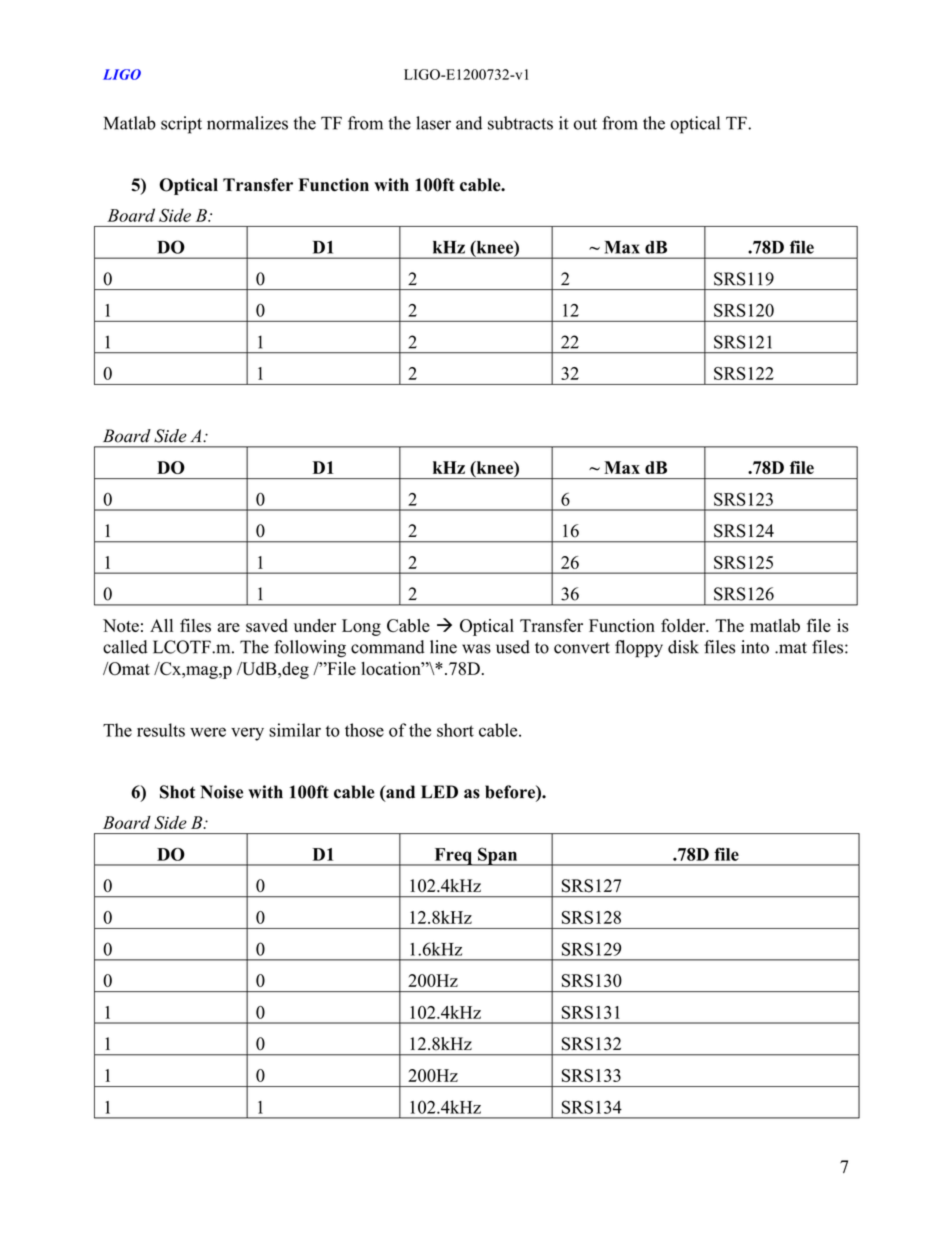 The width and height of the screenshot is (952, 1233). What do you see at coordinates (247, 123) in the screenshot?
I see `normalizes` at bounding box center [247, 123].
